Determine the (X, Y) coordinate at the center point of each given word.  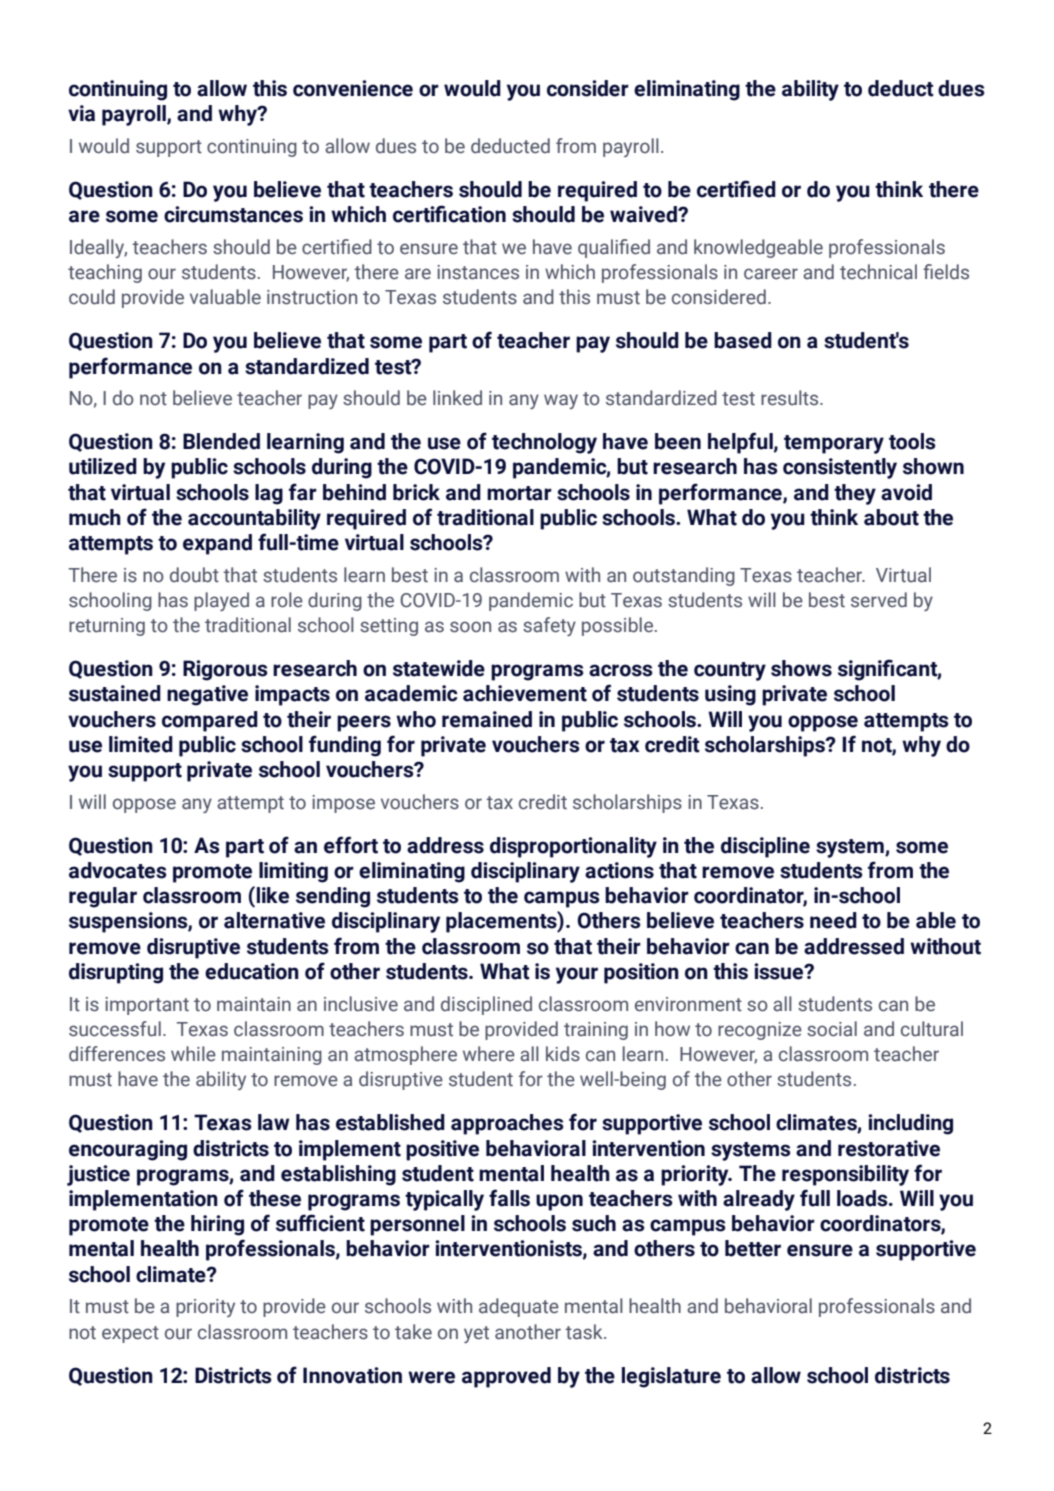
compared (210, 721)
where (489, 1054)
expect (130, 1334)
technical (878, 272)
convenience (353, 88)
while (193, 1054)
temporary (834, 444)
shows (801, 668)
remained (487, 719)
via (81, 113)
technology (544, 443)
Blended (221, 441)
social (832, 1029)
